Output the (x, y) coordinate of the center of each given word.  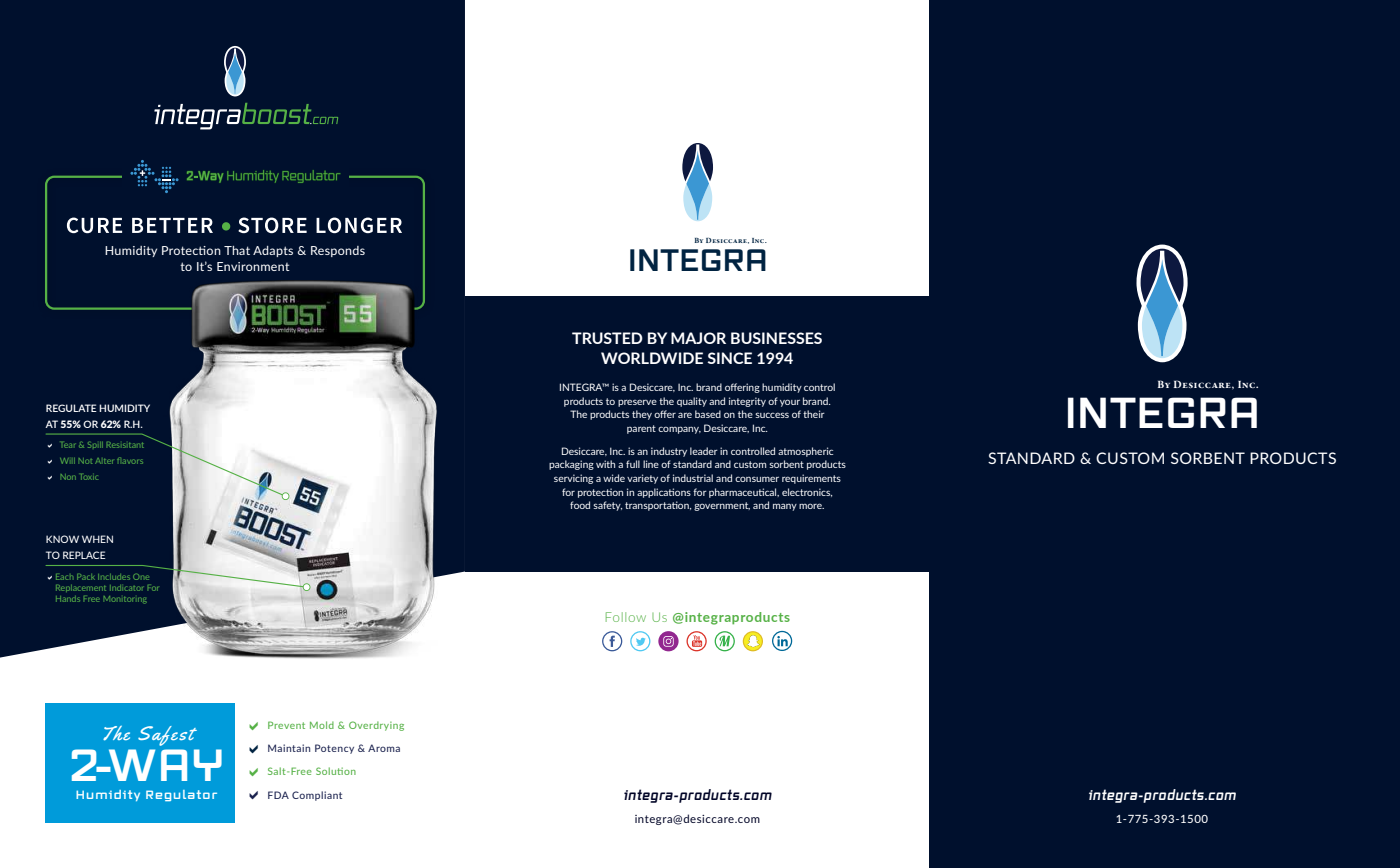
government (722, 506)
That (237, 250)
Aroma (384, 748)
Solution (336, 771)
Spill (95, 444)
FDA (278, 795)
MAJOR (698, 338)
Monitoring (125, 600)
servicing (573, 479)
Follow (626, 617)
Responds (338, 251)
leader (704, 451)
